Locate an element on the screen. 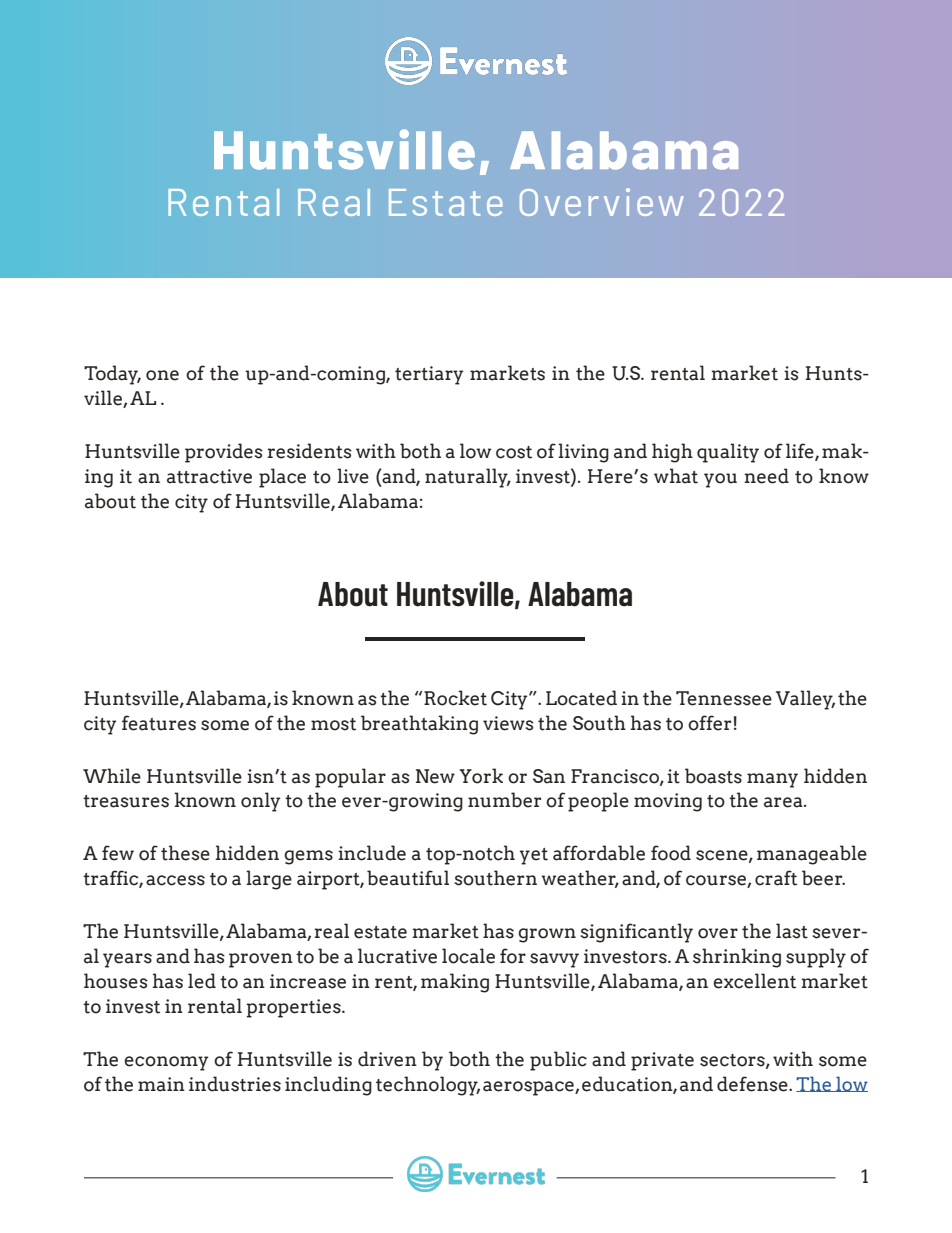  one is located at coordinates (162, 375).
